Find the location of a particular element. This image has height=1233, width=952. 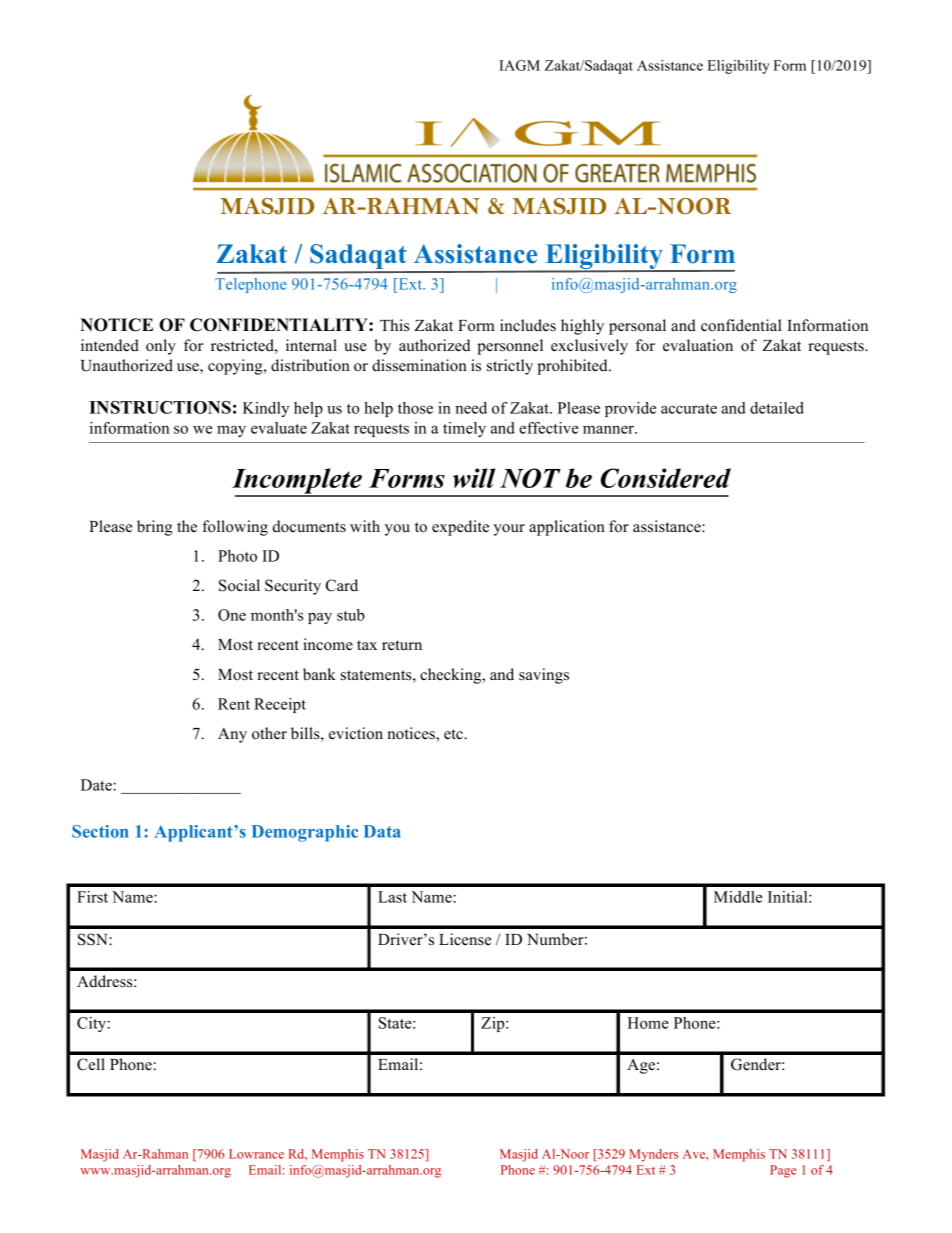

Social is located at coordinates (239, 585).
